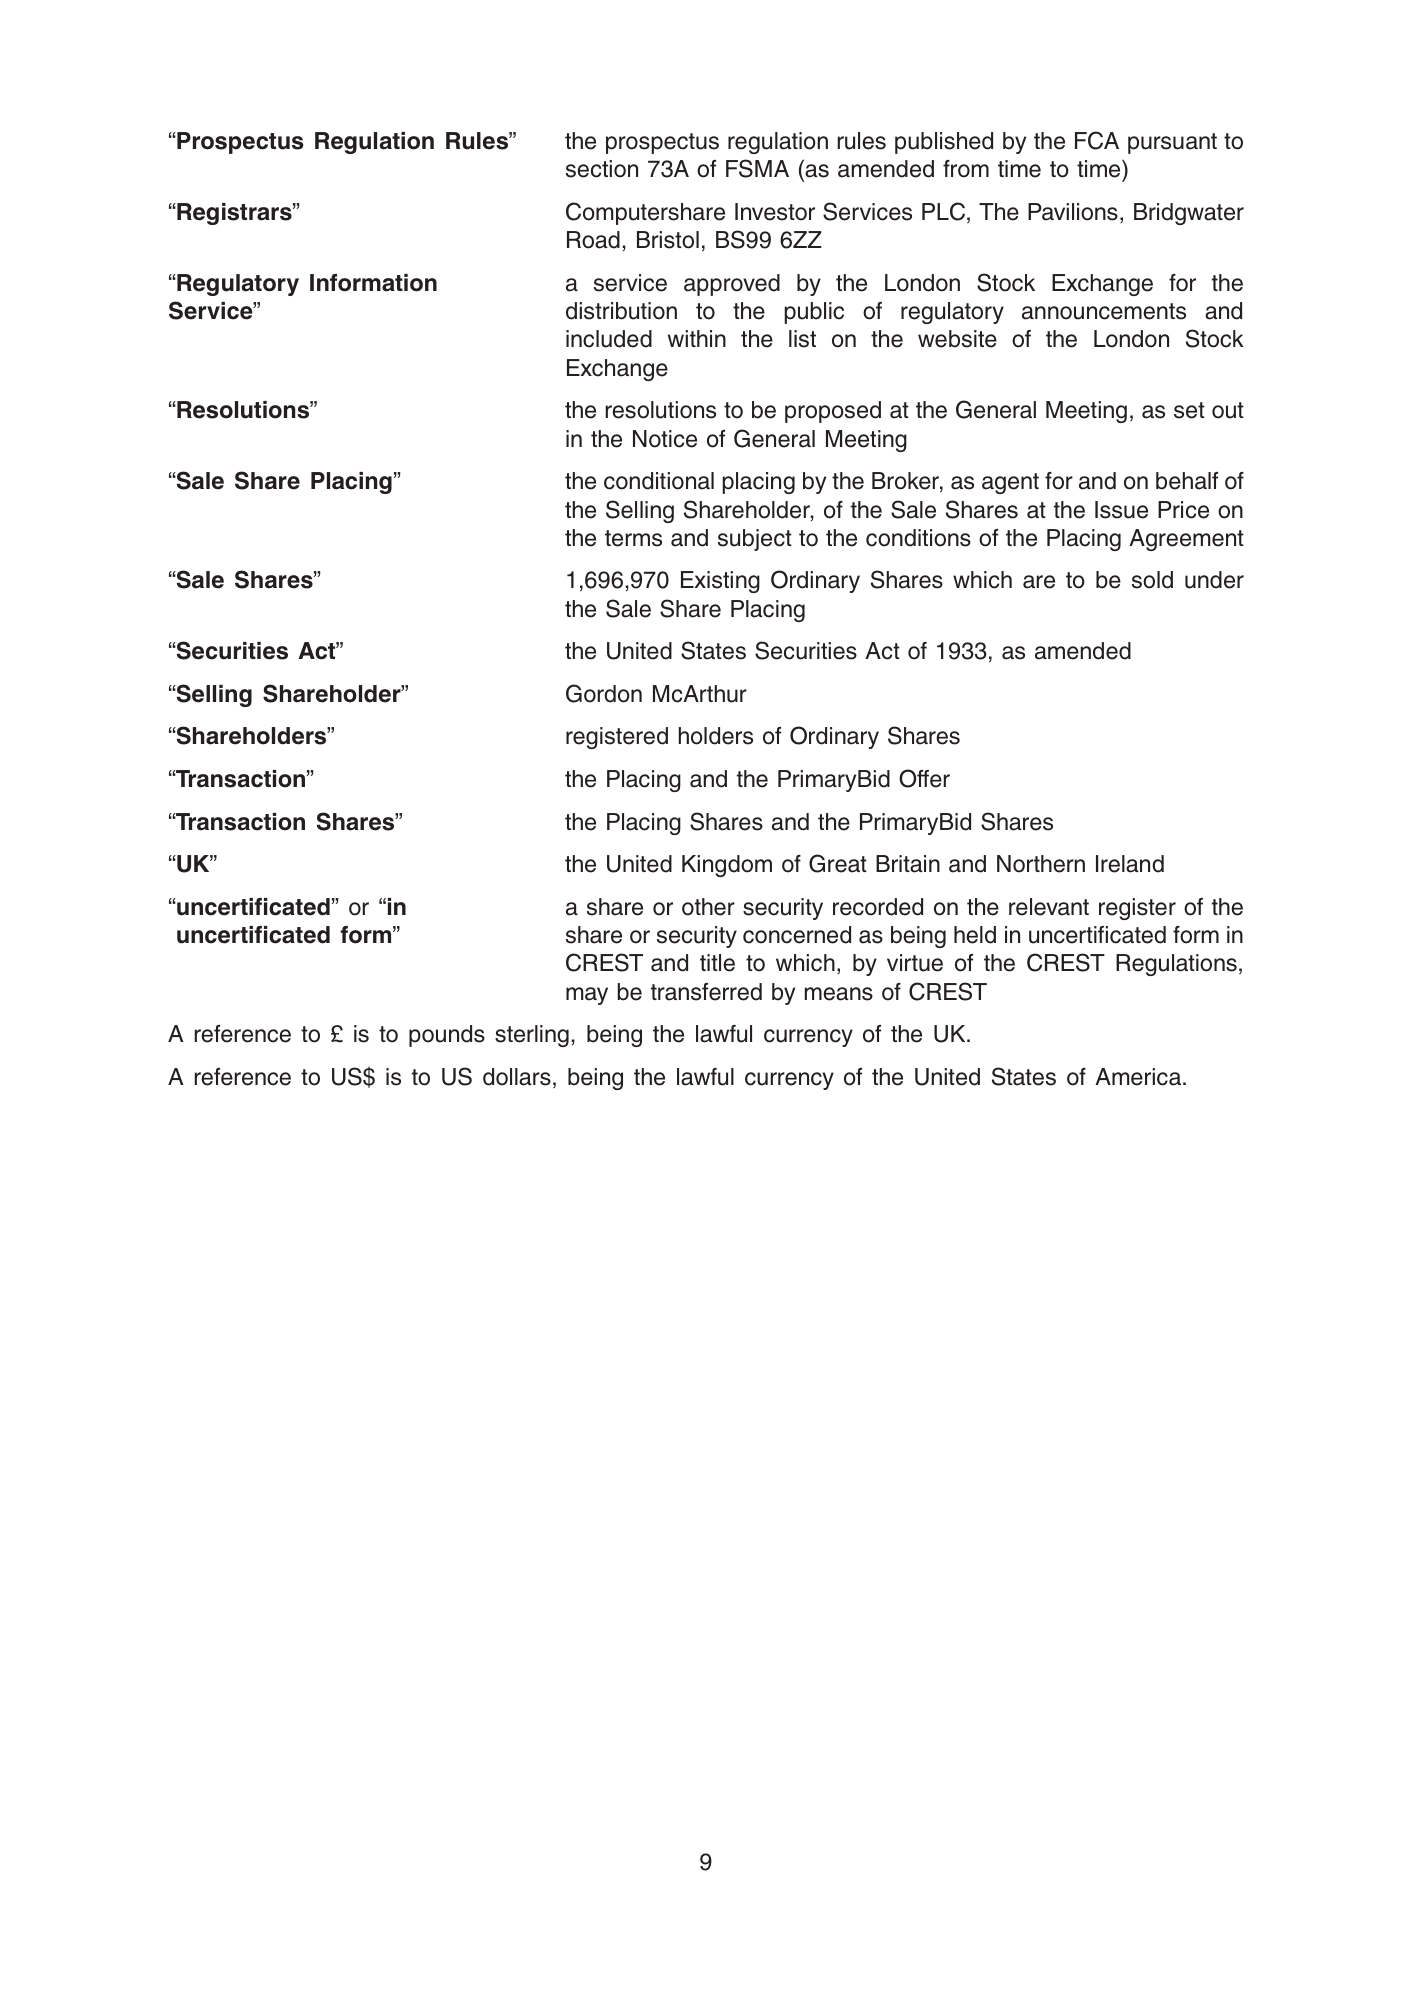 The image size is (1412, 1997). Describe the element at coordinates (602, 169) in the screenshot. I see `section` at that location.
